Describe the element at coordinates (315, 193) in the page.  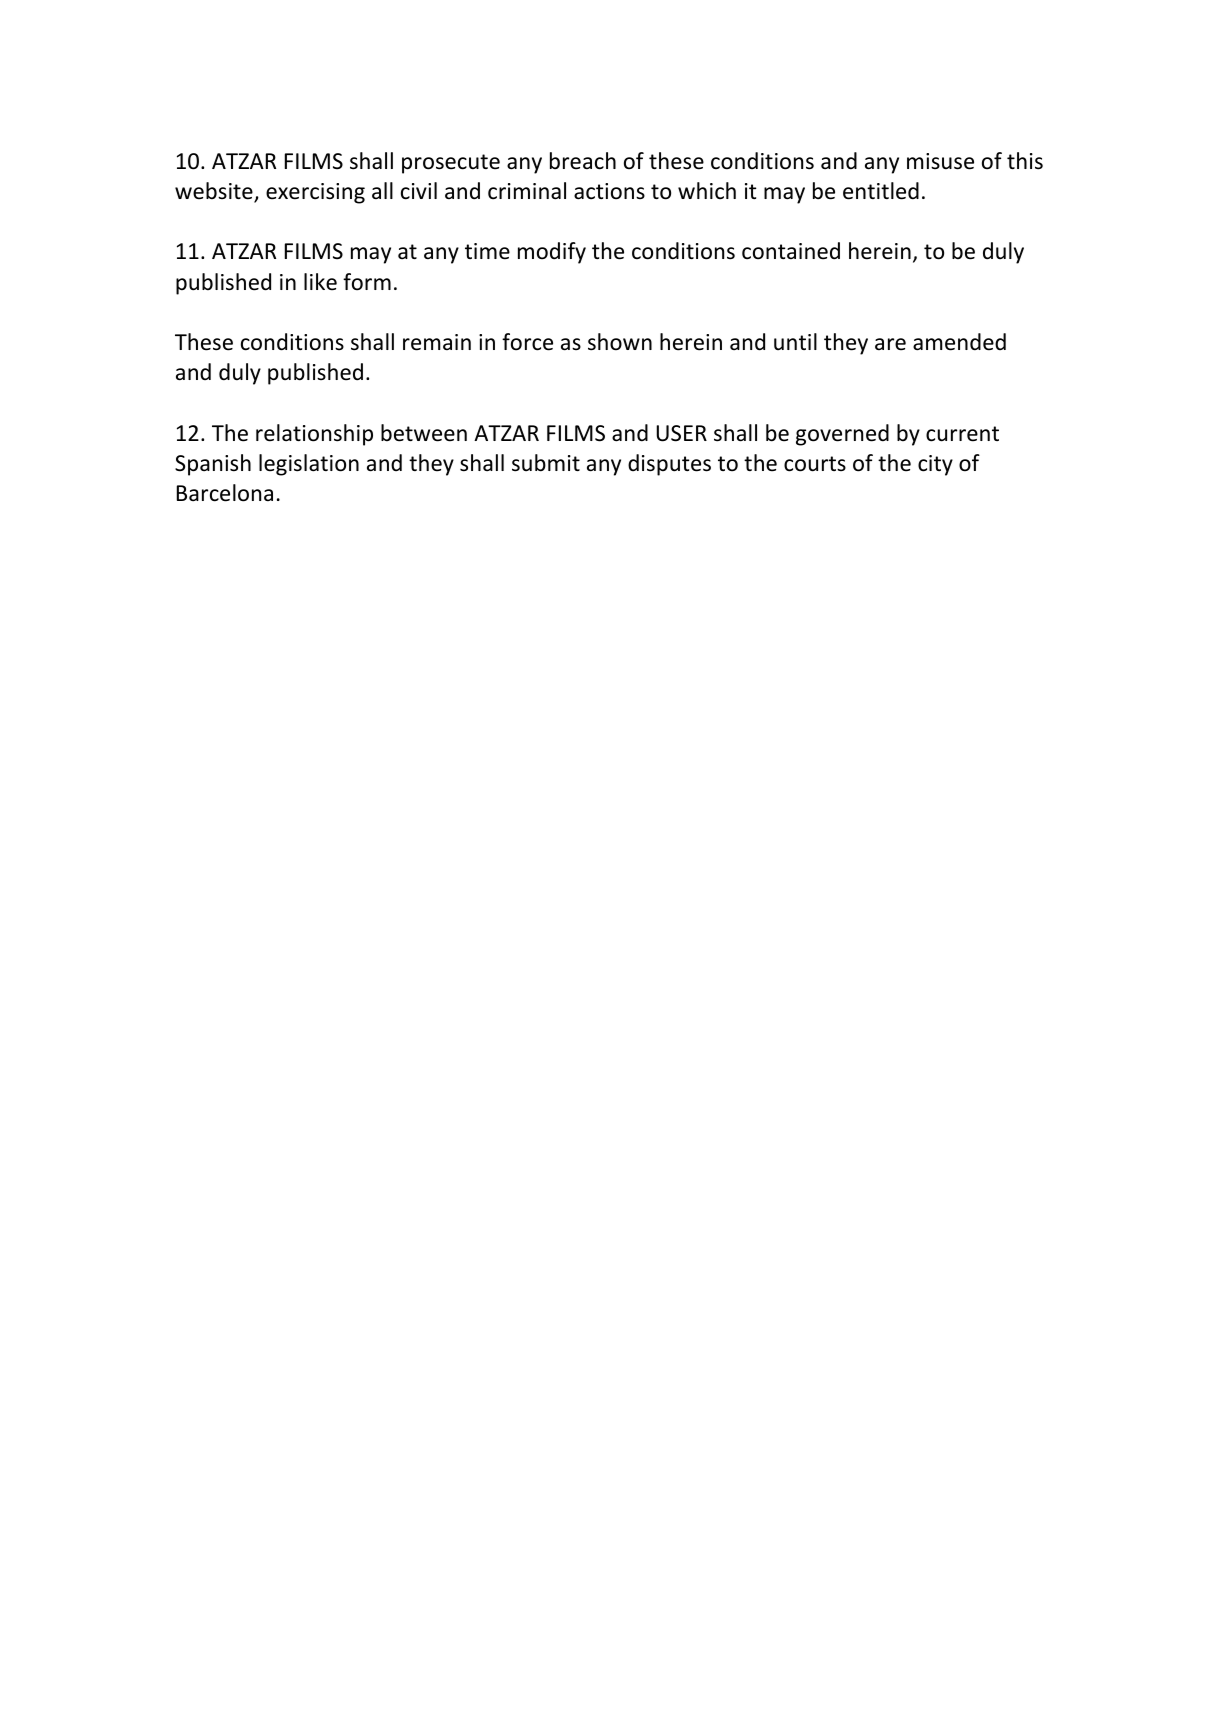
I see `exercising` at that location.
